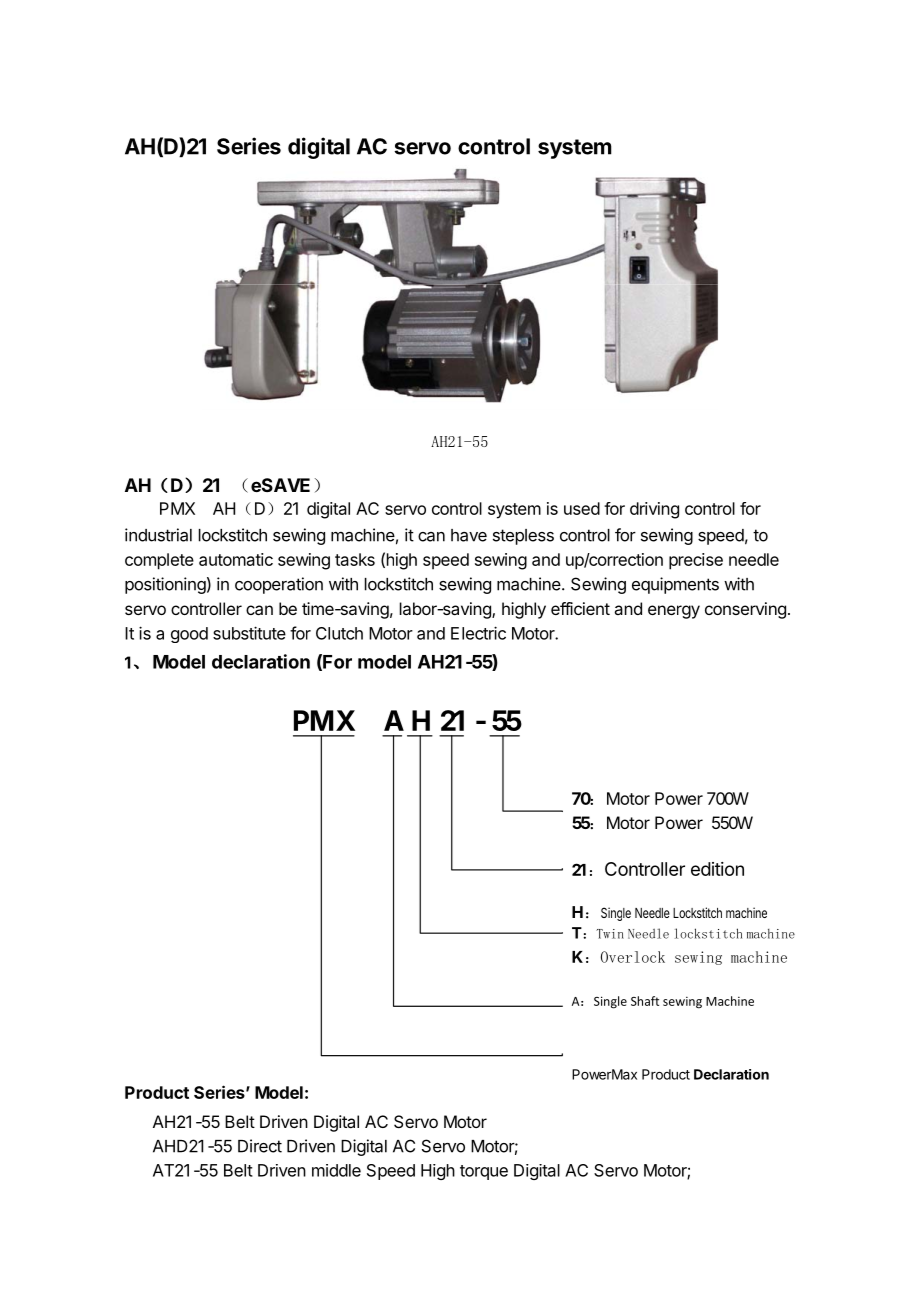 The image size is (924, 1308). I want to click on driving, so click(654, 510).
